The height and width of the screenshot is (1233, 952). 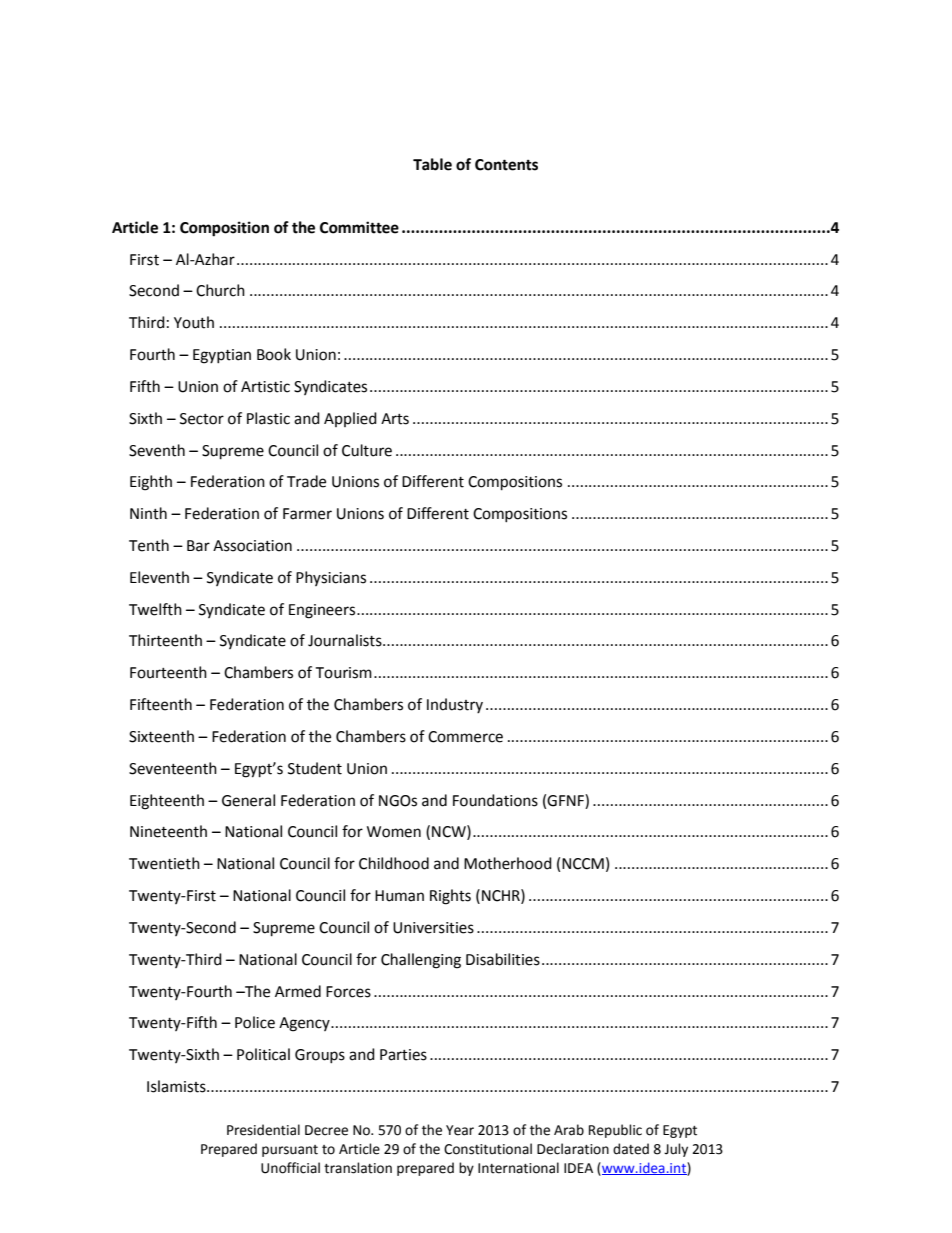 What do you see at coordinates (220, 290) in the screenshot?
I see `Church` at bounding box center [220, 290].
